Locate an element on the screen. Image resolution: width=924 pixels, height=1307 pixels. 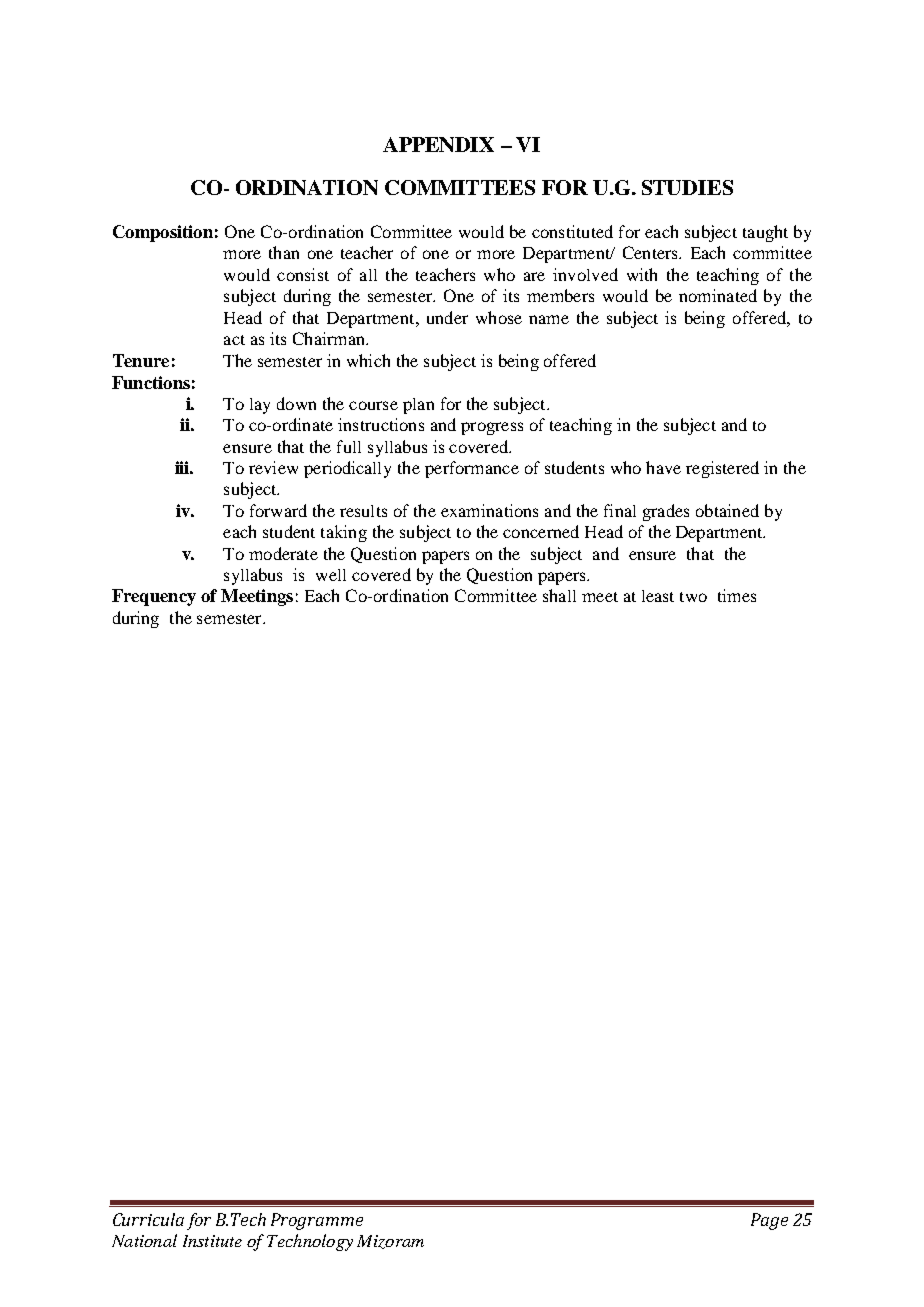
STUDIES is located at coordinates (687, 187).
